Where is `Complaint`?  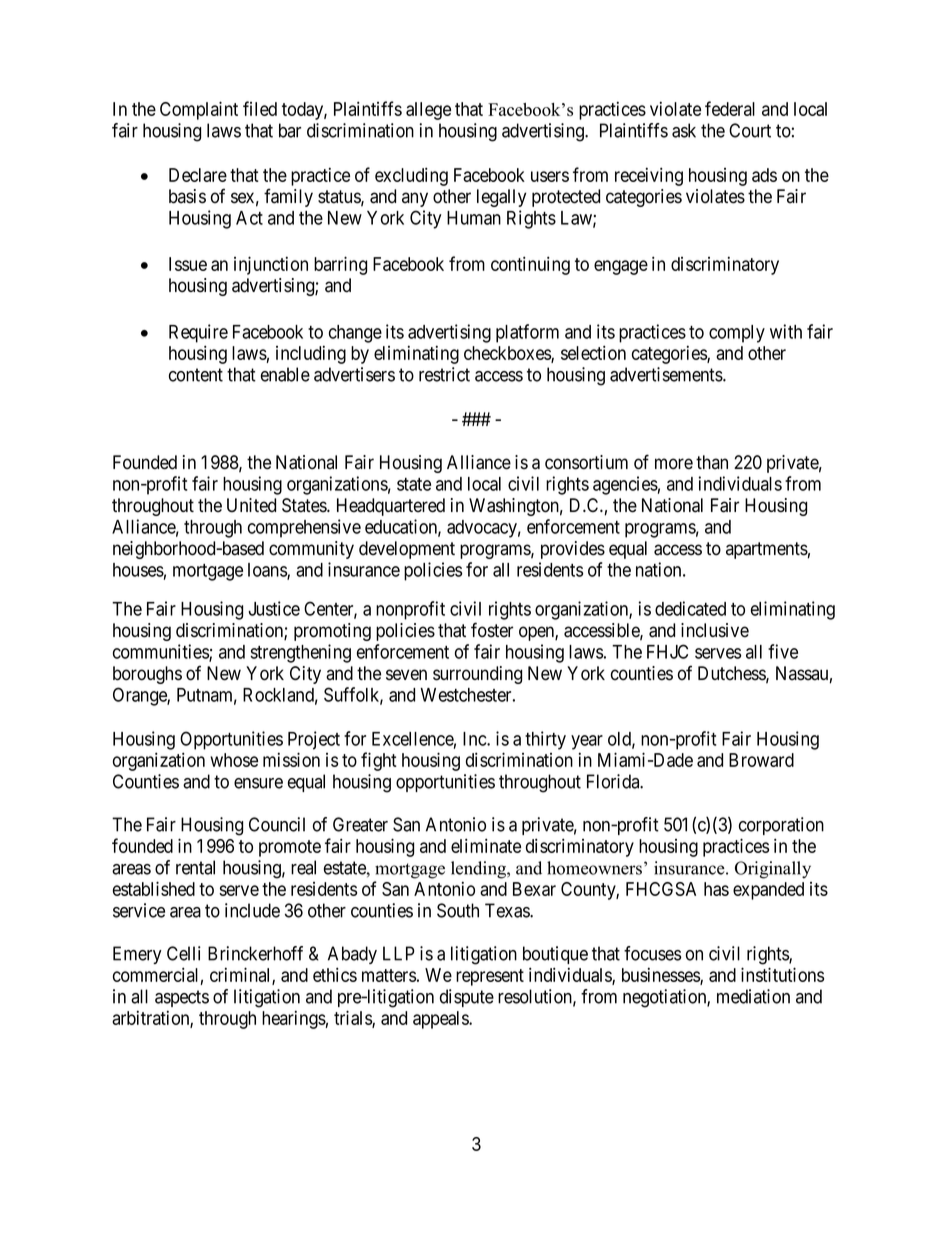 Complaint is located at coordinates (199, 110).
